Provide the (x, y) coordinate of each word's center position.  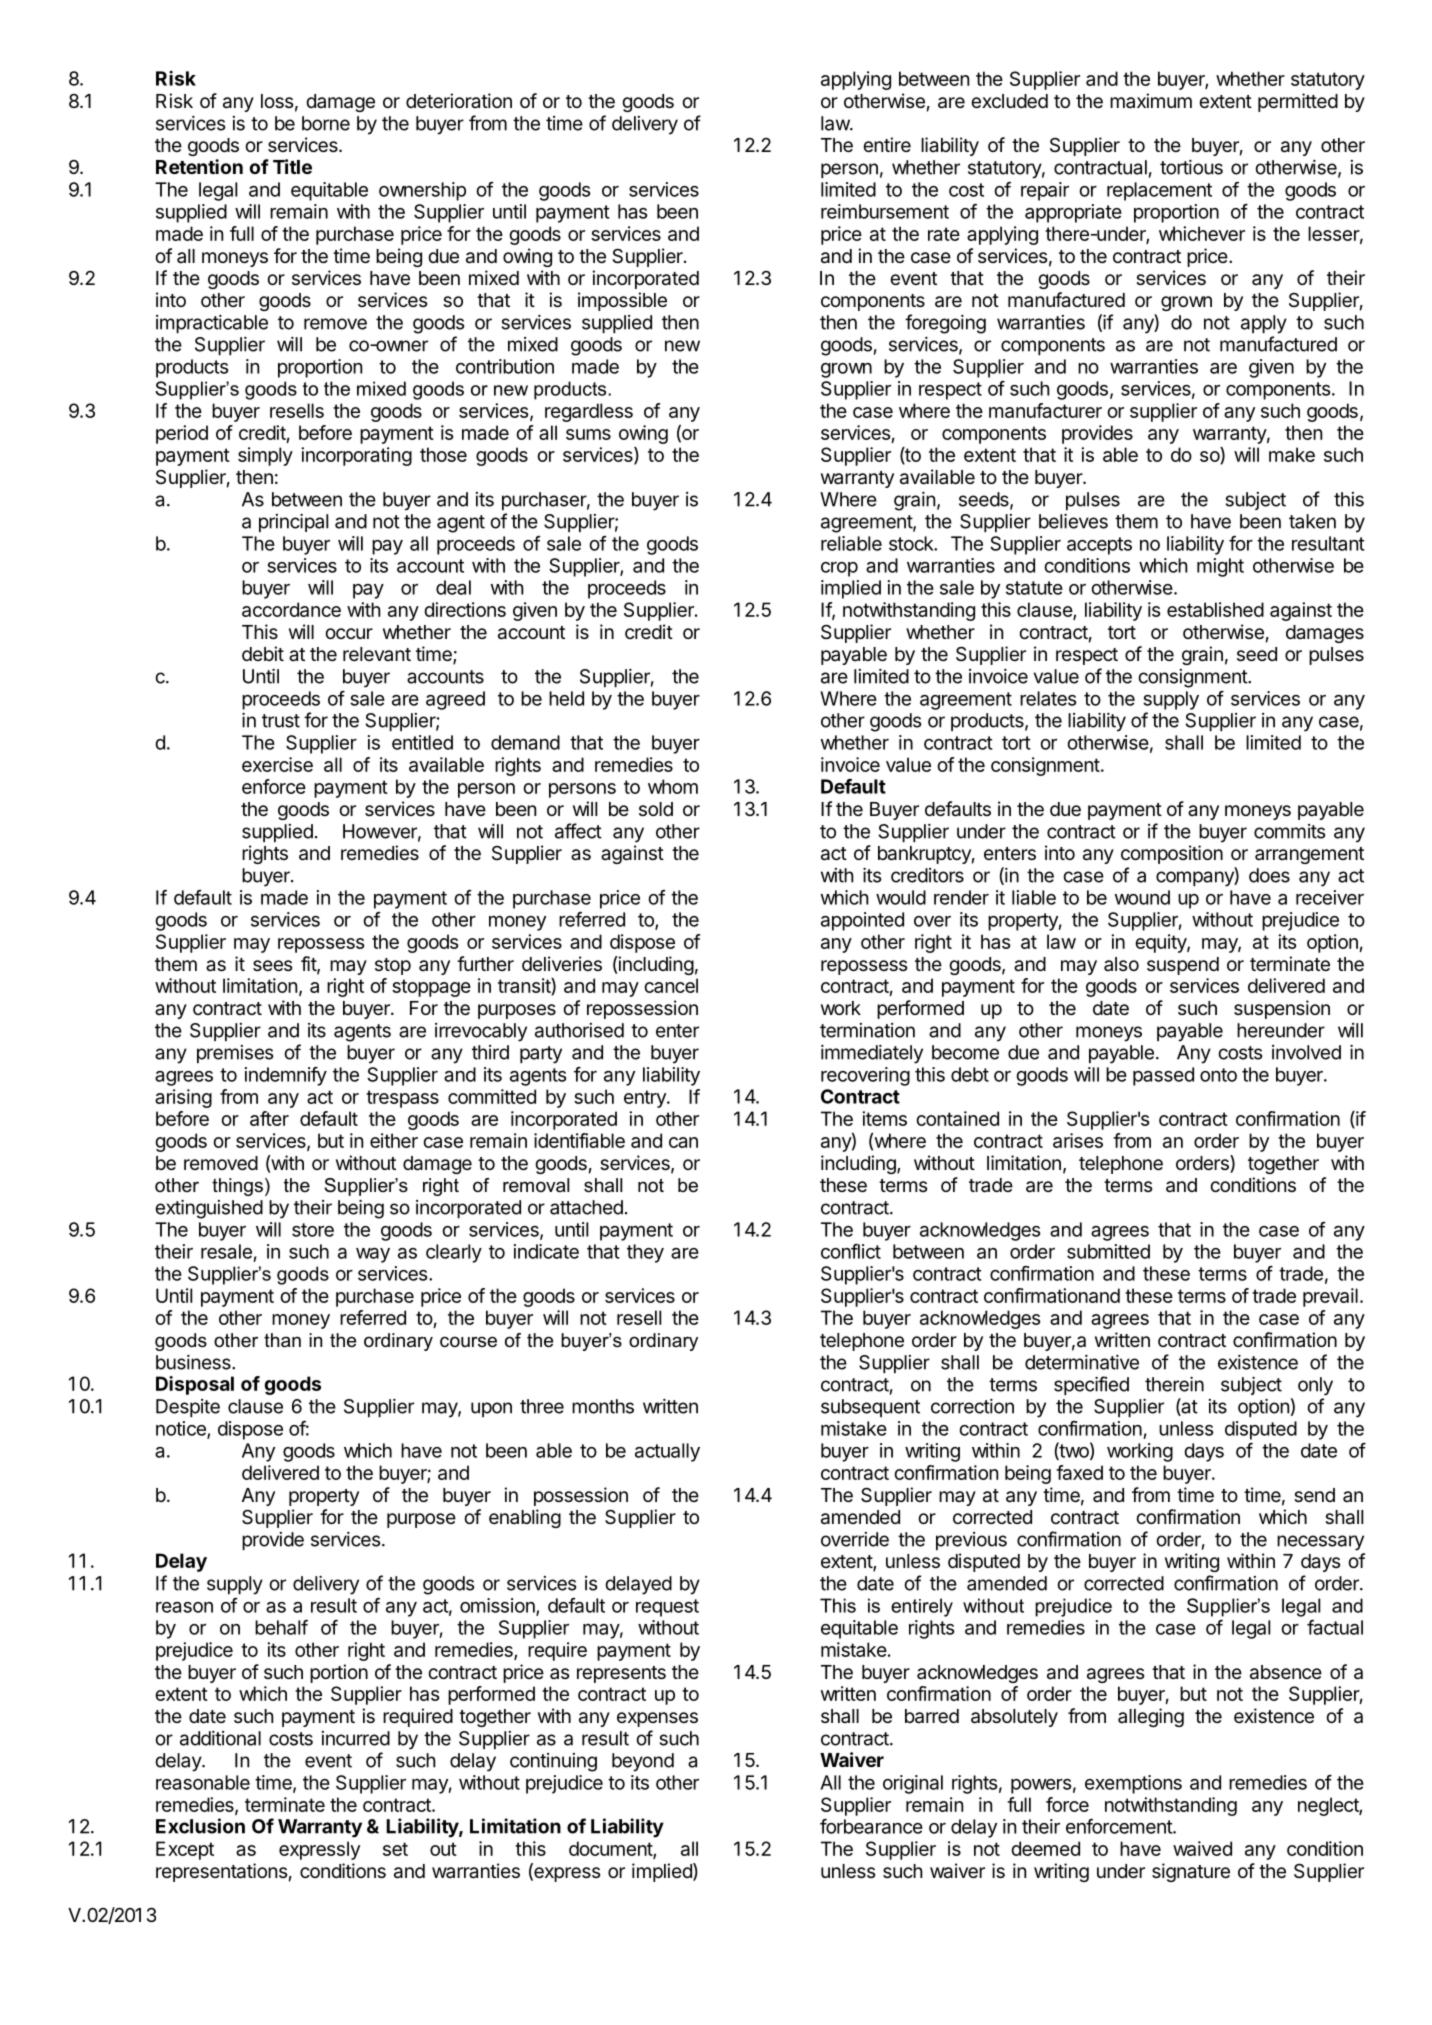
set (395, 1849)
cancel (671, 985)
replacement (1159, 191)
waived (1202, 1848)
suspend (1183, 966)
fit (309, 965)
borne (326, 123)
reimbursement (885, 211)
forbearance (871, 1826)
